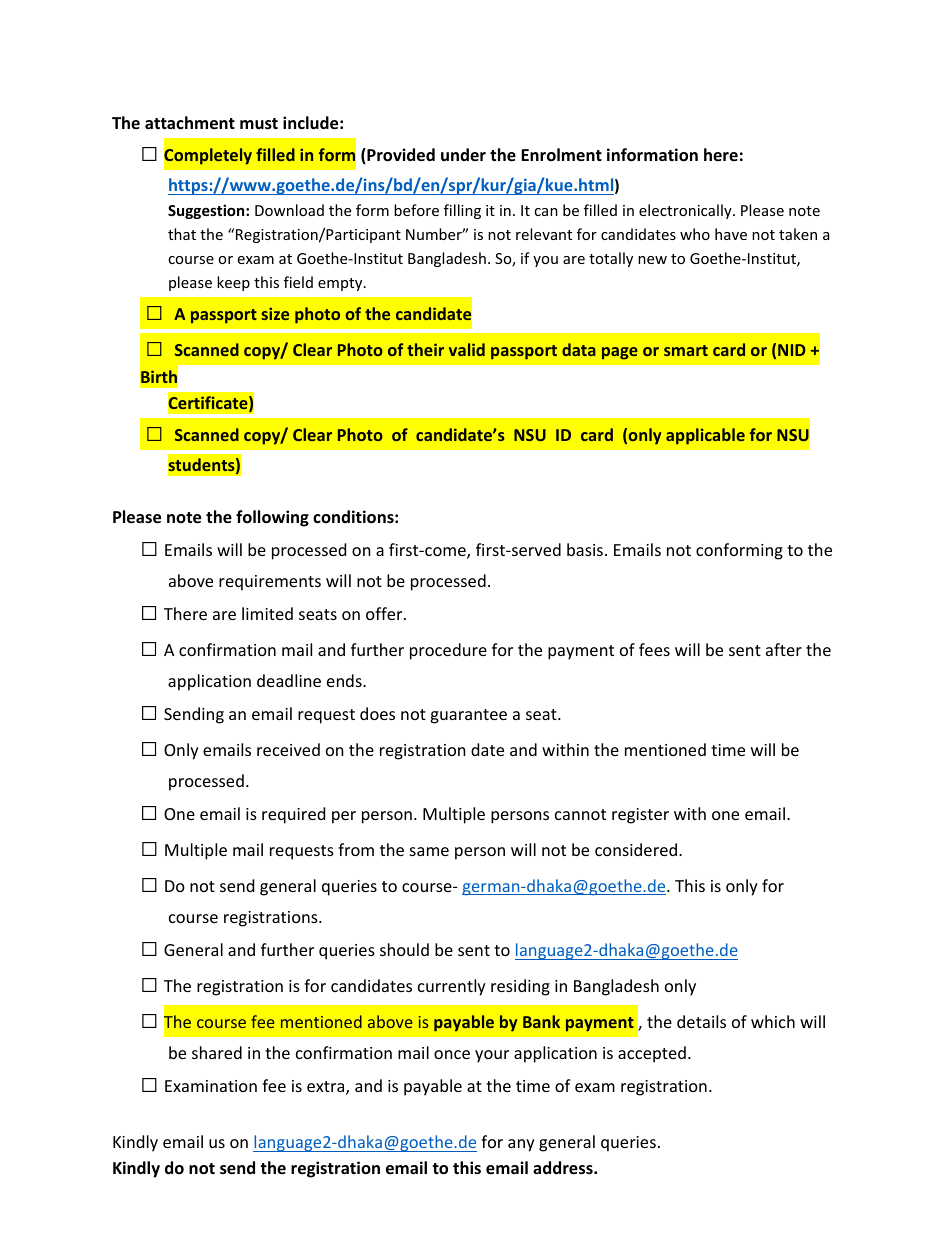  What do you see at coordinates (463, 154) in the image?
I see `under` at bounding box center [463, 154].
